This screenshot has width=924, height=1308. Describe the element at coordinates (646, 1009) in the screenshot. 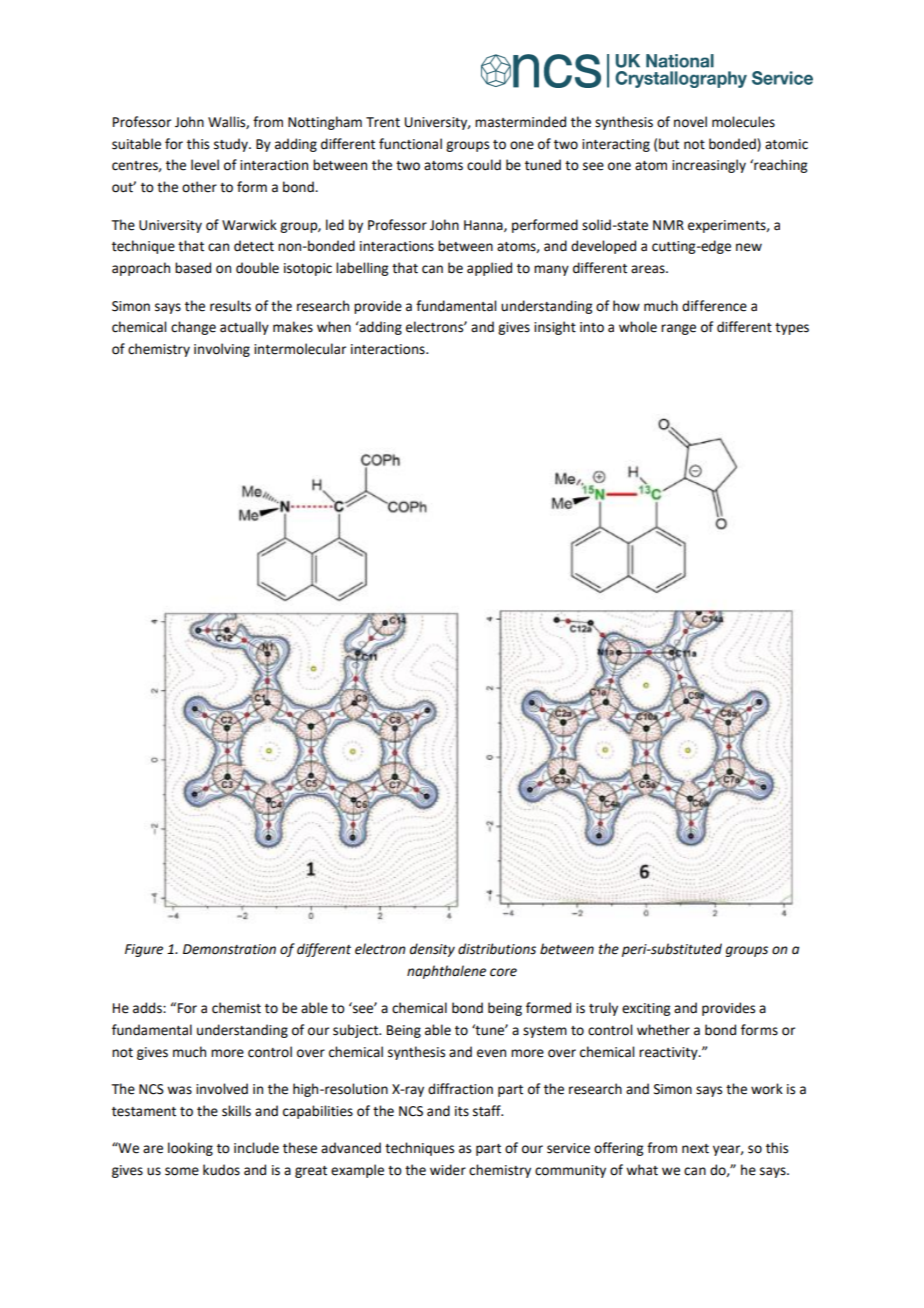

I see `exciting` at that location.
